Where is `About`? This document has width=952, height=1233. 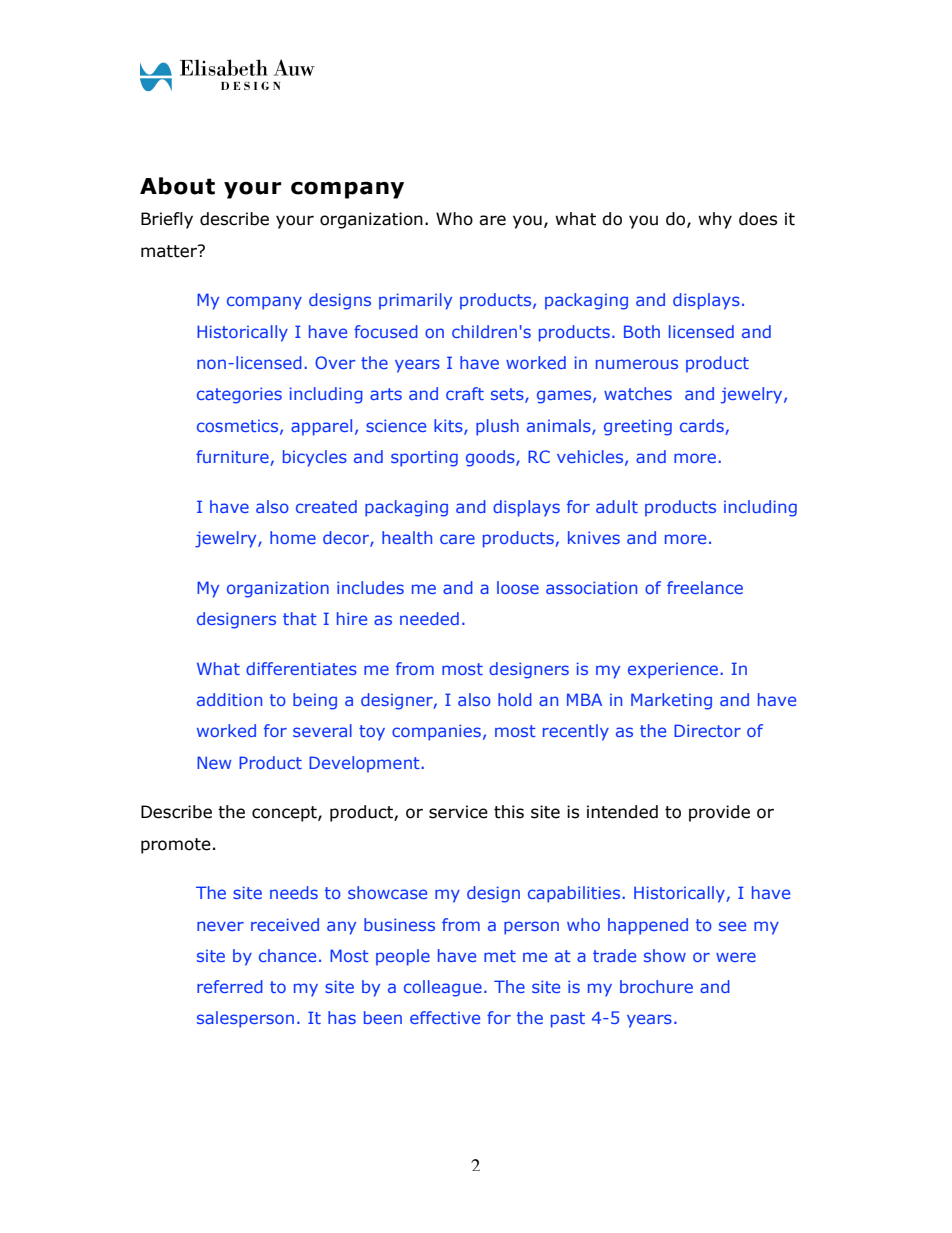
About is located at coordinates (177, 186).
